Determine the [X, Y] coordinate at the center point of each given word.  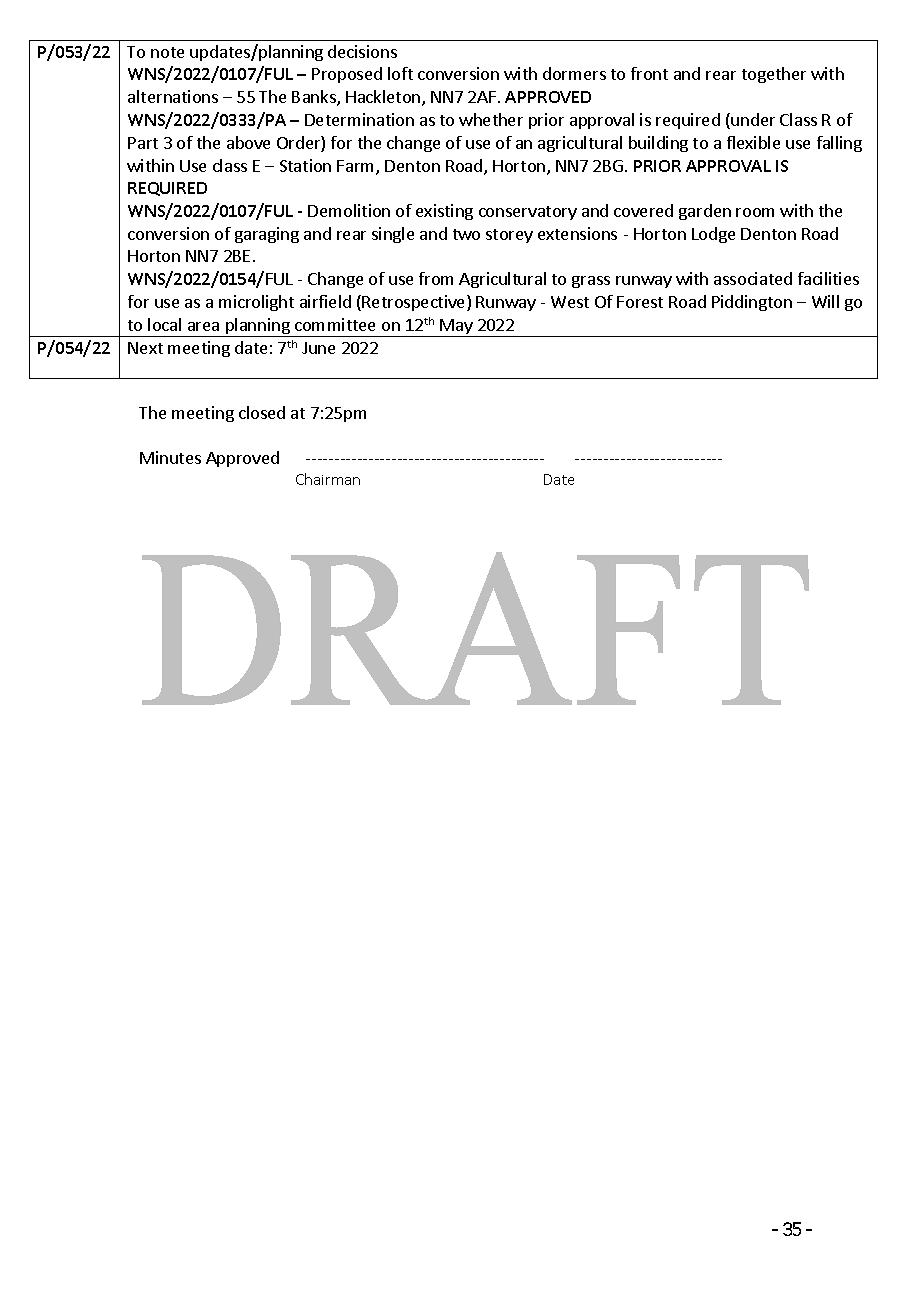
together [774, 75]
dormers [574, 73]
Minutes [170, 457]
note [167, 52]
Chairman [328, 479]
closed [262, 412]
